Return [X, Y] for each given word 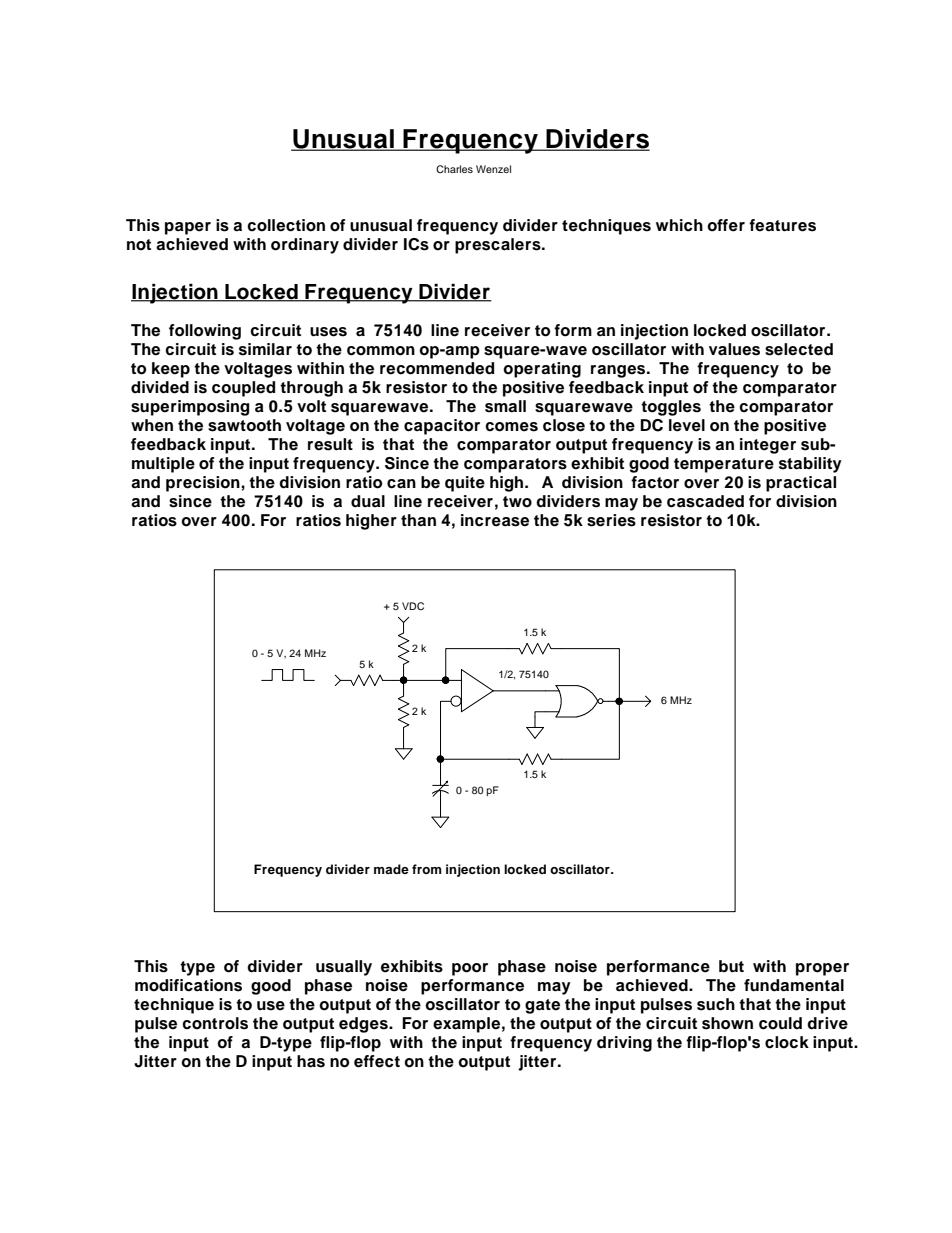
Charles [454, 169]
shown [727, 1023]
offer [726, 225]
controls [215, 1023]
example [466, 1025]
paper [188, 228]
